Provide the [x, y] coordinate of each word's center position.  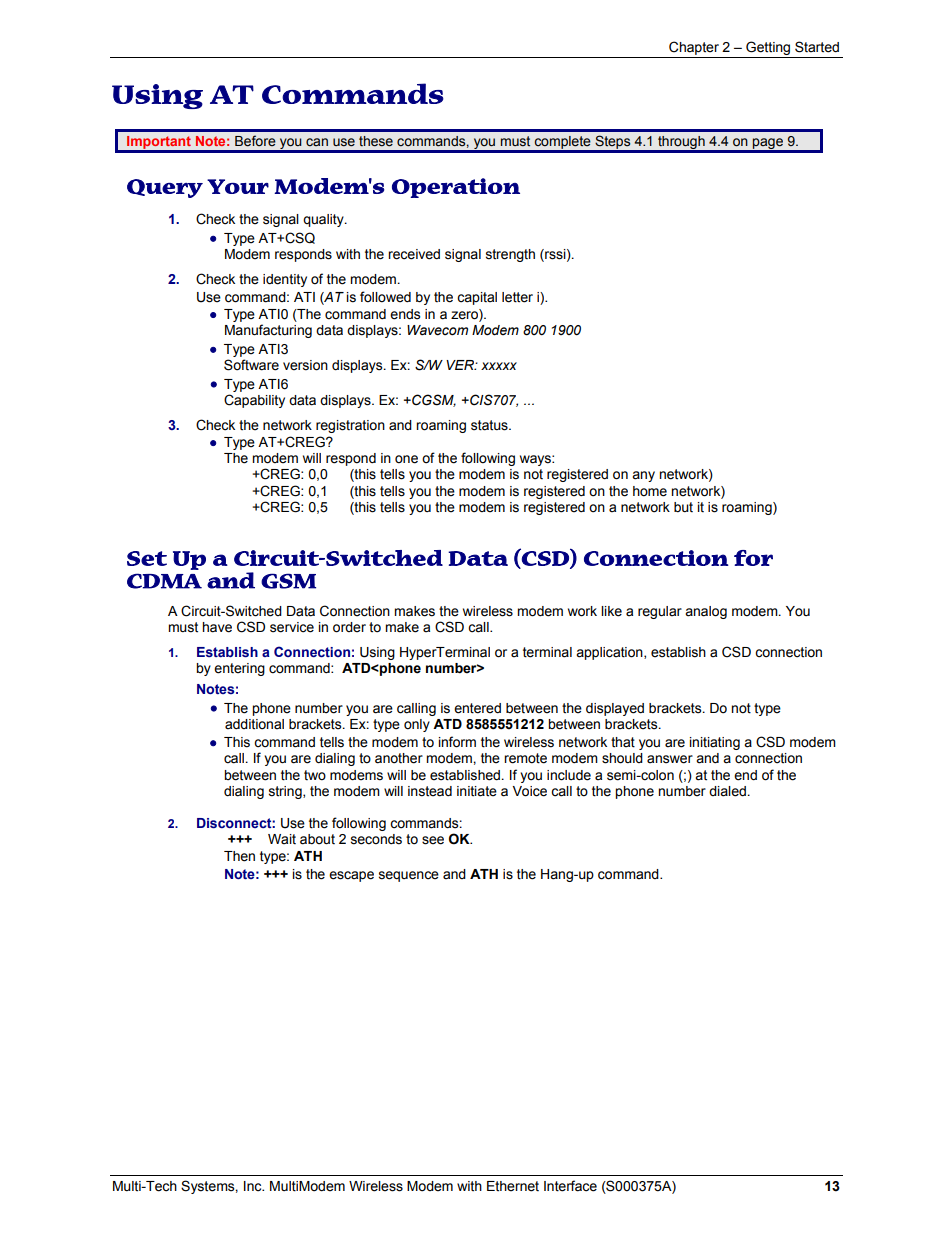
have [217, 627]
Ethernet [513, 1186]
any [643, 476]
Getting [768, 49]
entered [477, 708]
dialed [727, 791]
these [376, 141]
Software [251, 365]
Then [239, 856]
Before [255, 141]
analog [706, 612]
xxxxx [499, 366]
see [433, 840]
